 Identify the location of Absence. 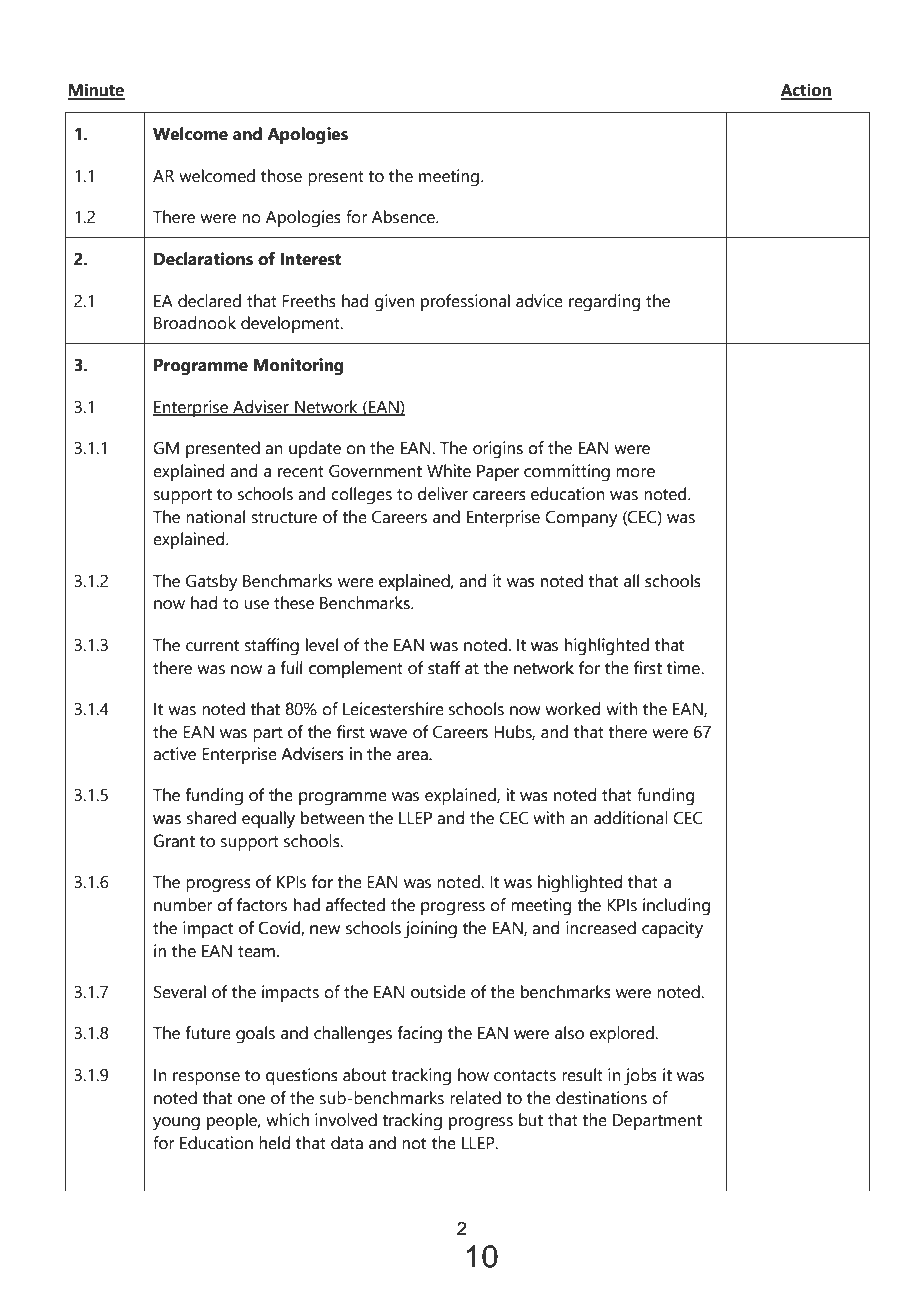
(404, 217).
